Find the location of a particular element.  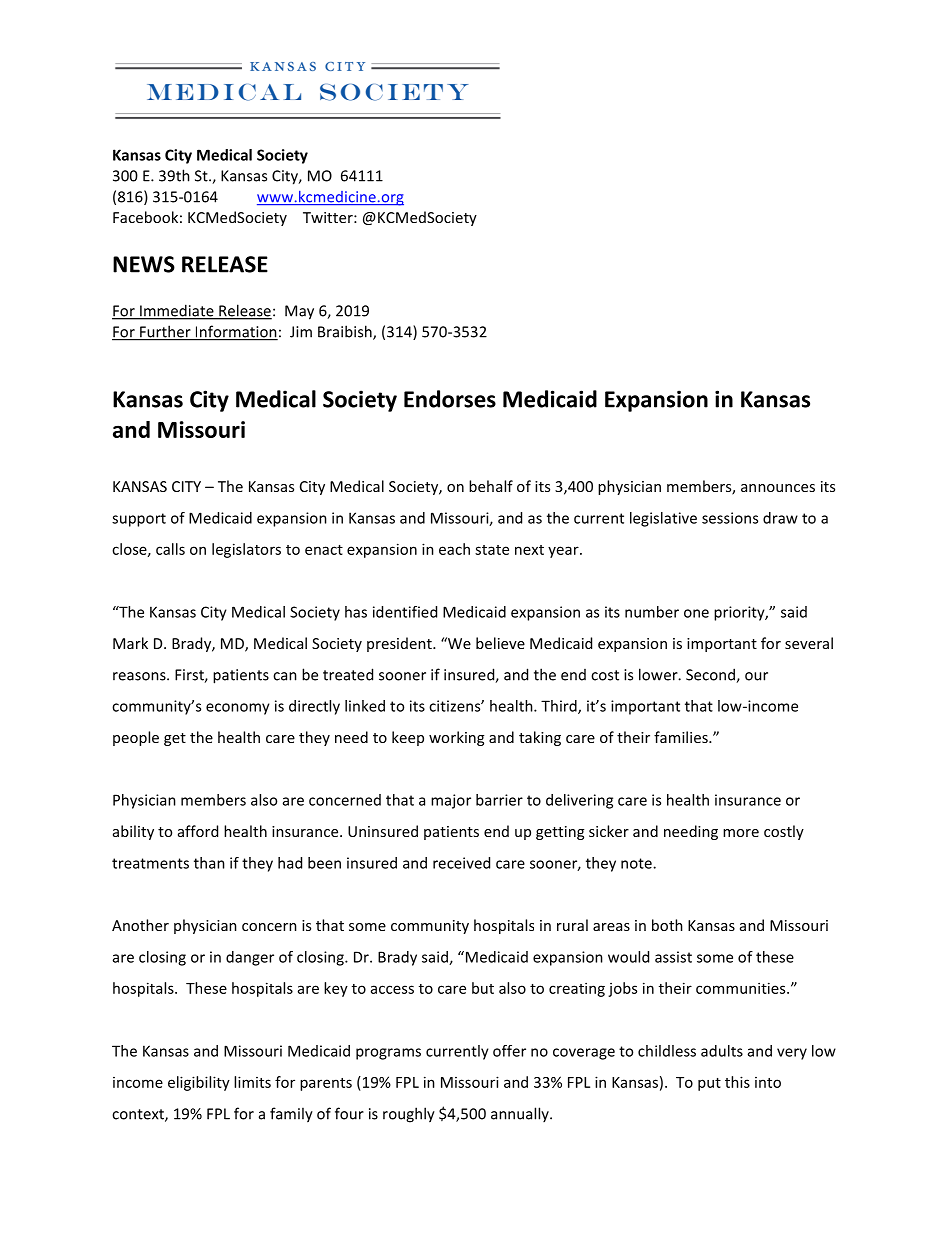

this is located at coordinates (737, 1082).
